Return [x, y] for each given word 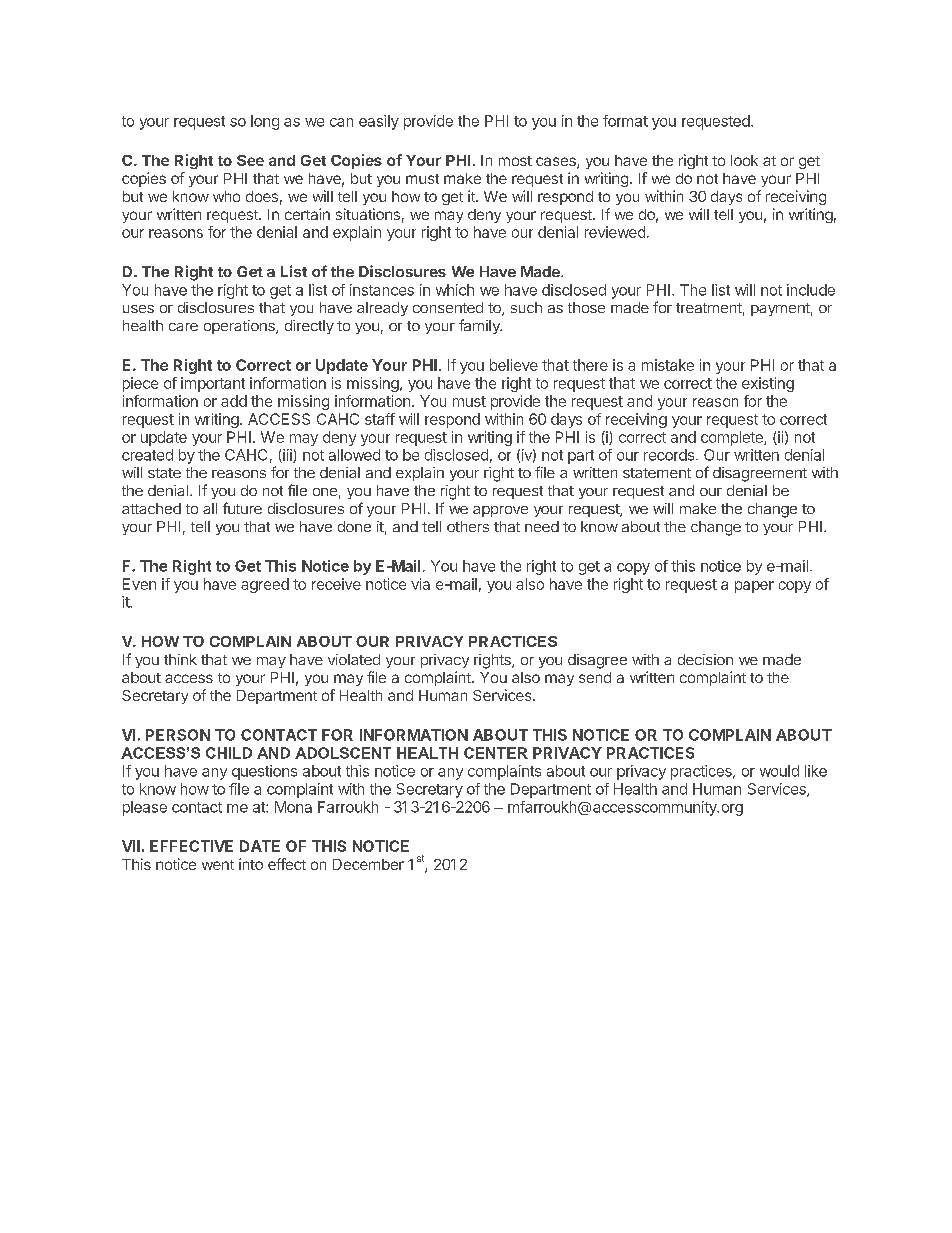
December [368, 864]
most [515, 161]
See [250, 160]
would [779, 771]
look [744, 160]
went [218, 865]
